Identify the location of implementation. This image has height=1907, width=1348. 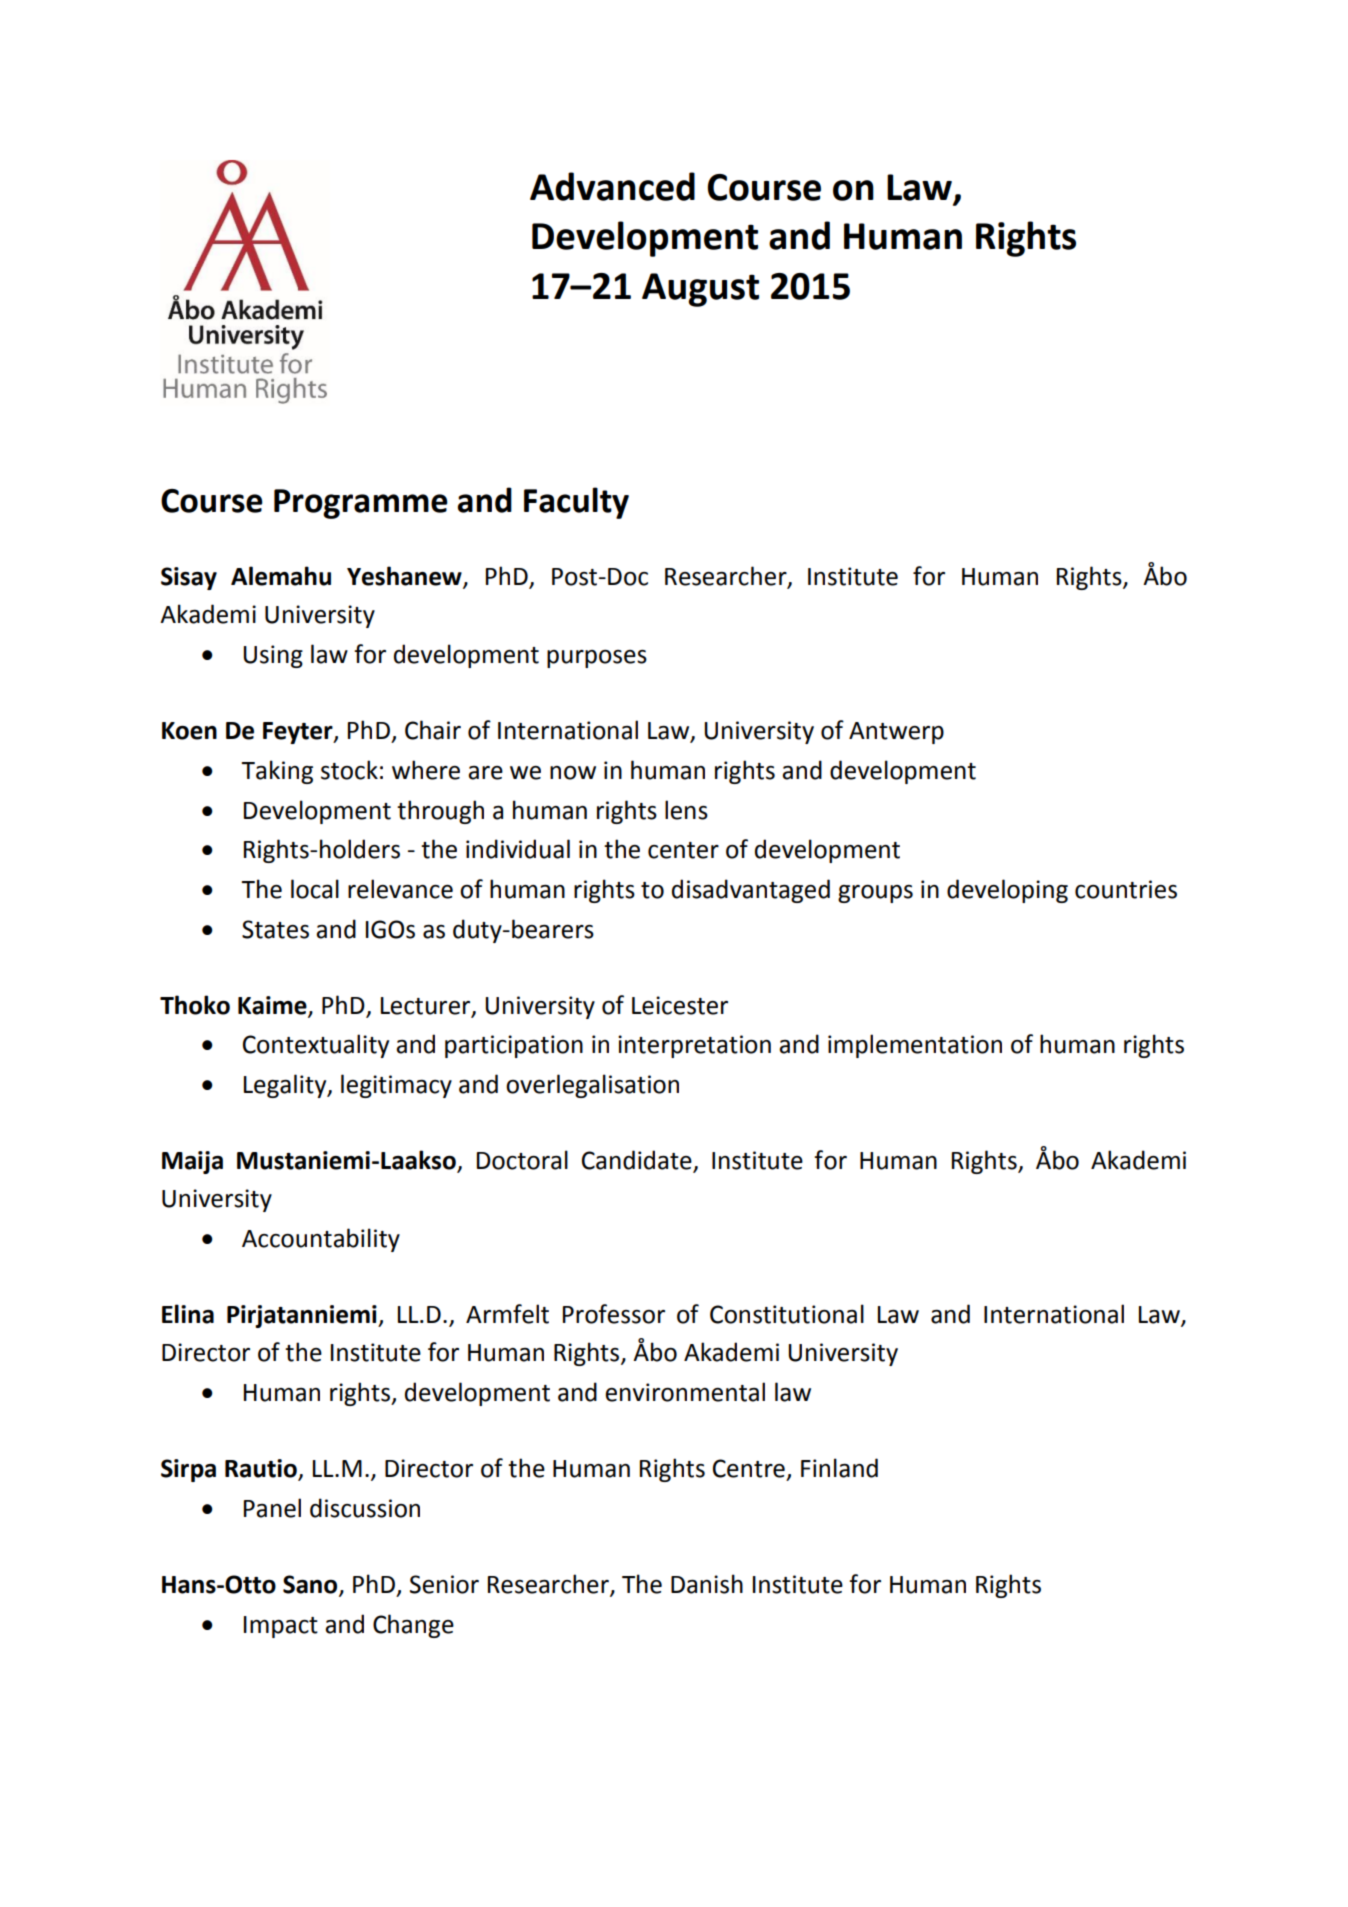
(915, 1046).
